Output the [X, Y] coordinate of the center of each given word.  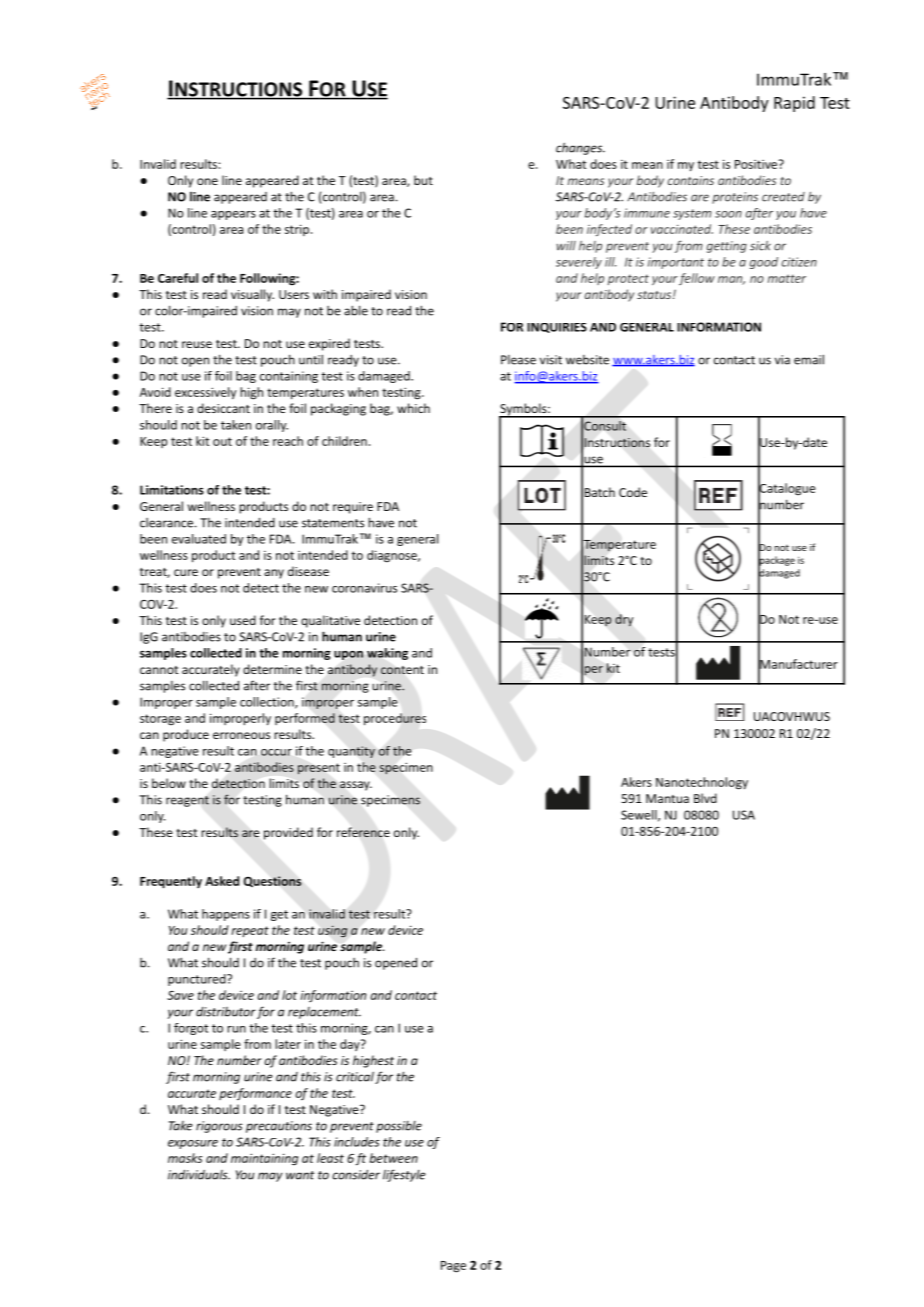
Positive [757, 164]
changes [580, 148]
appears [233, 215]
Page [453, 1267]
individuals [199, 1175]
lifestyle [404, 1175]
